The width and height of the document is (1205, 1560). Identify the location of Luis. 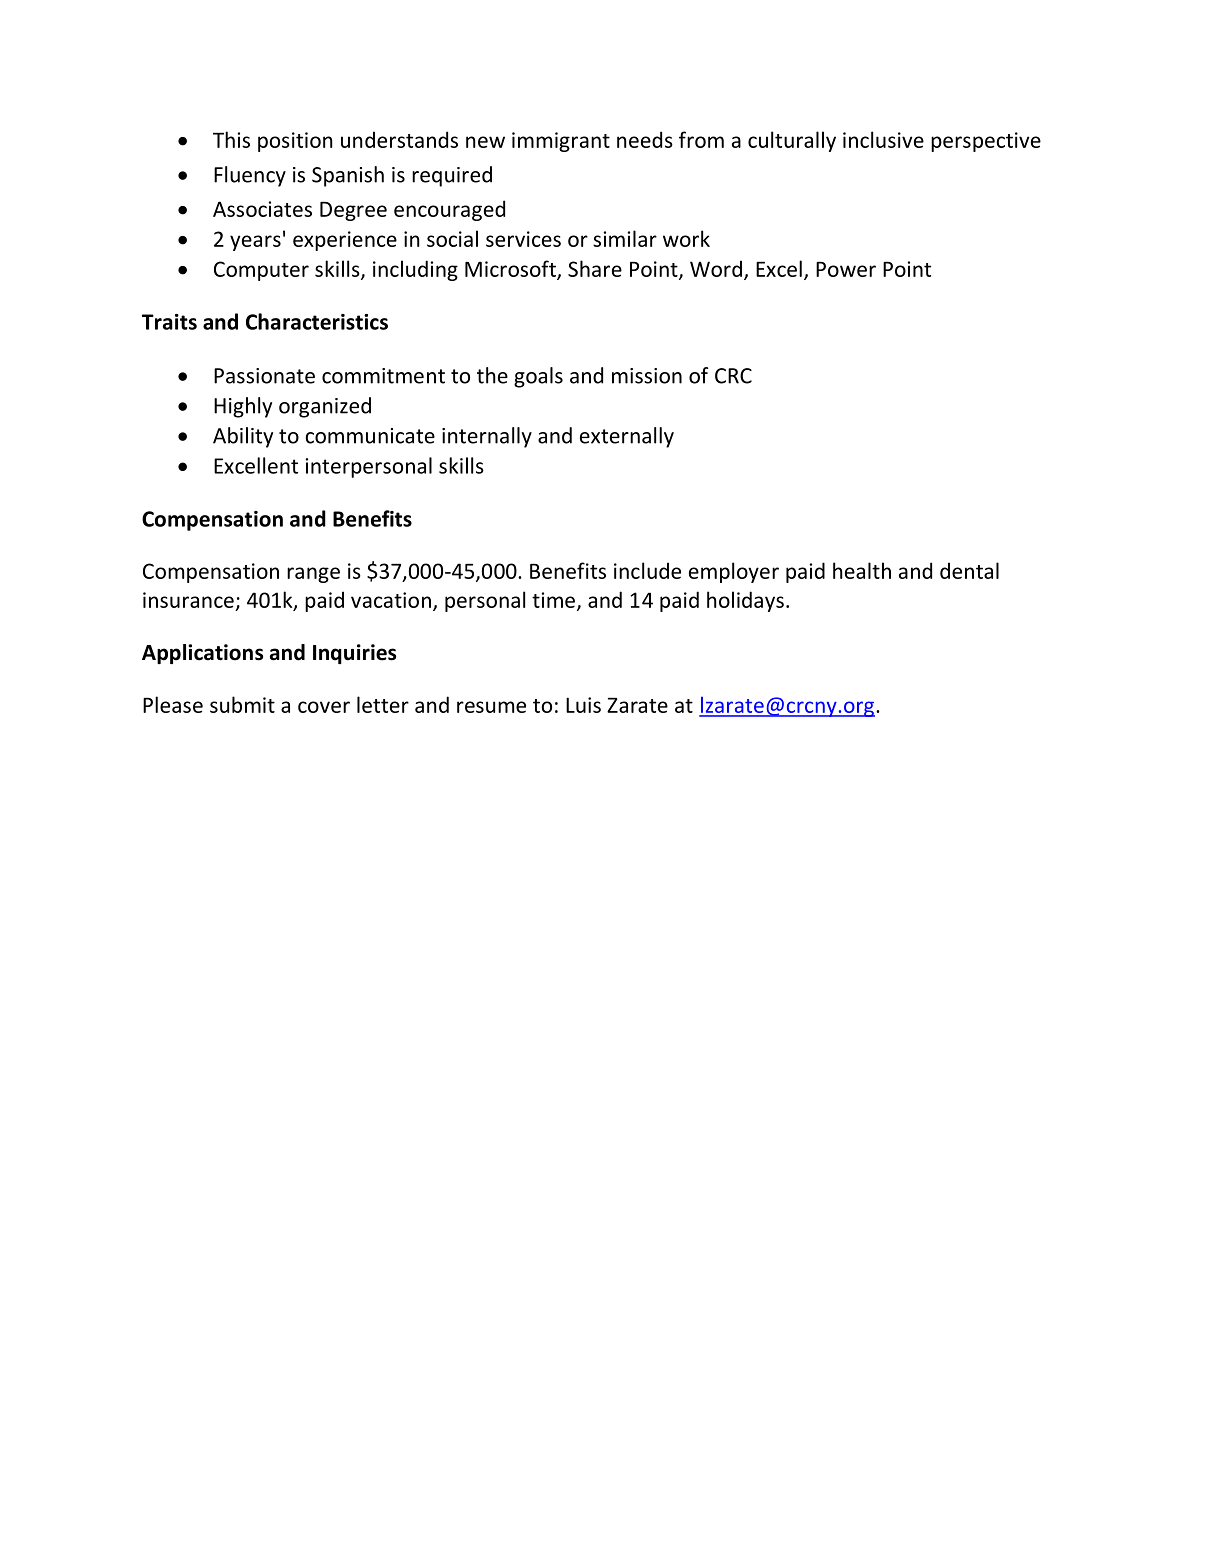
(583, 705).
